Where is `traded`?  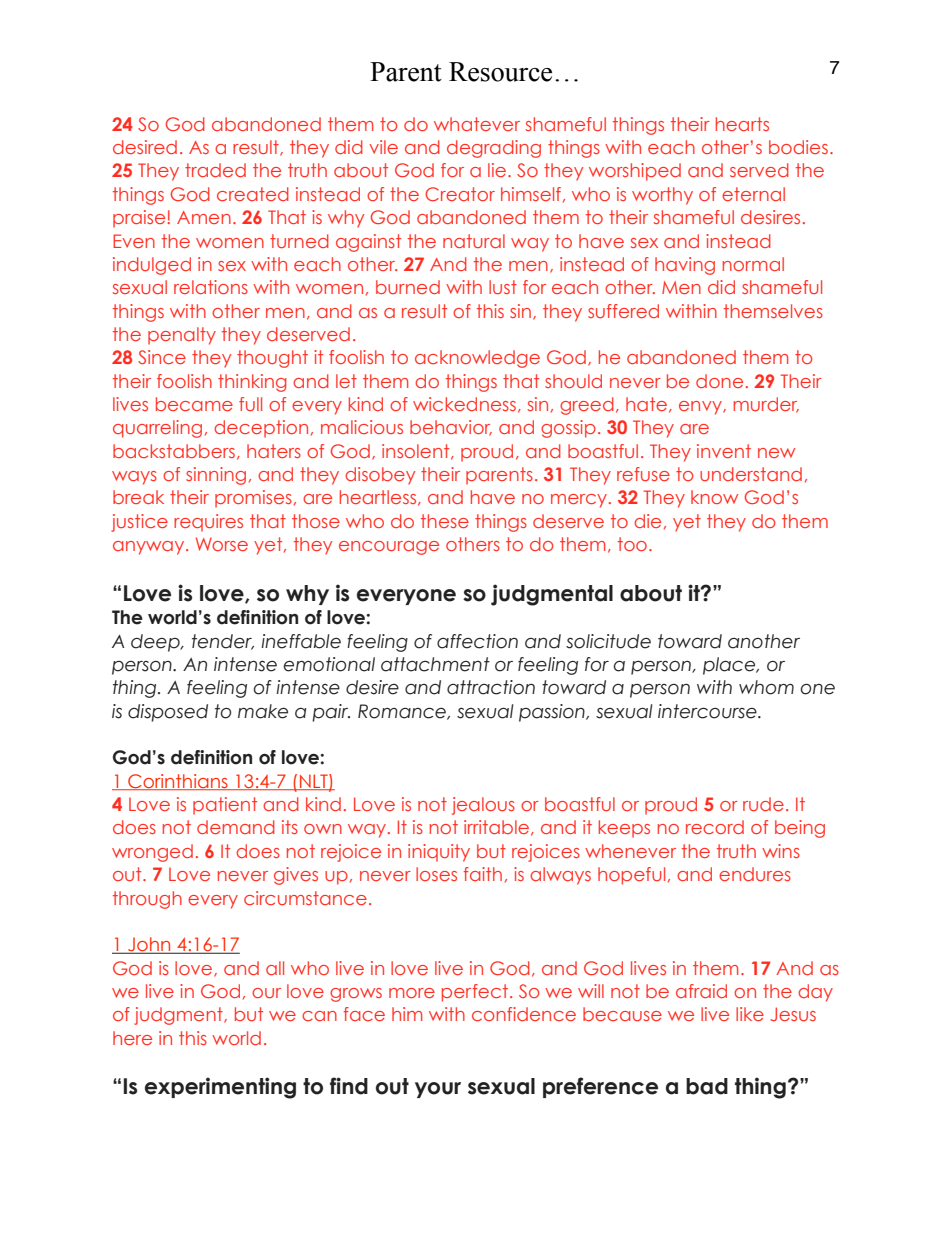 traded is located at coordinates (215, 170).
